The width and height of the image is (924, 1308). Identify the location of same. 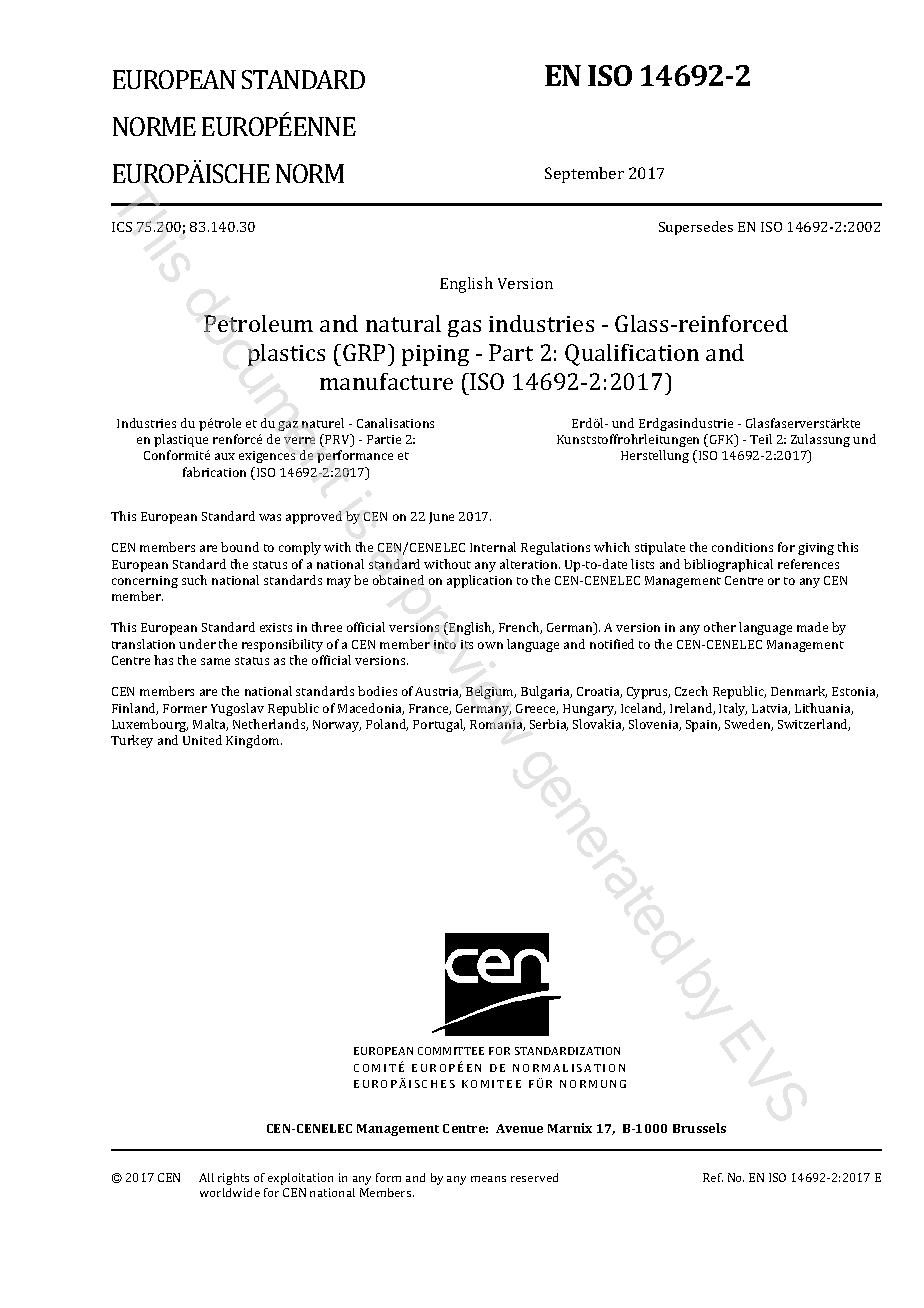
(215, 661).
